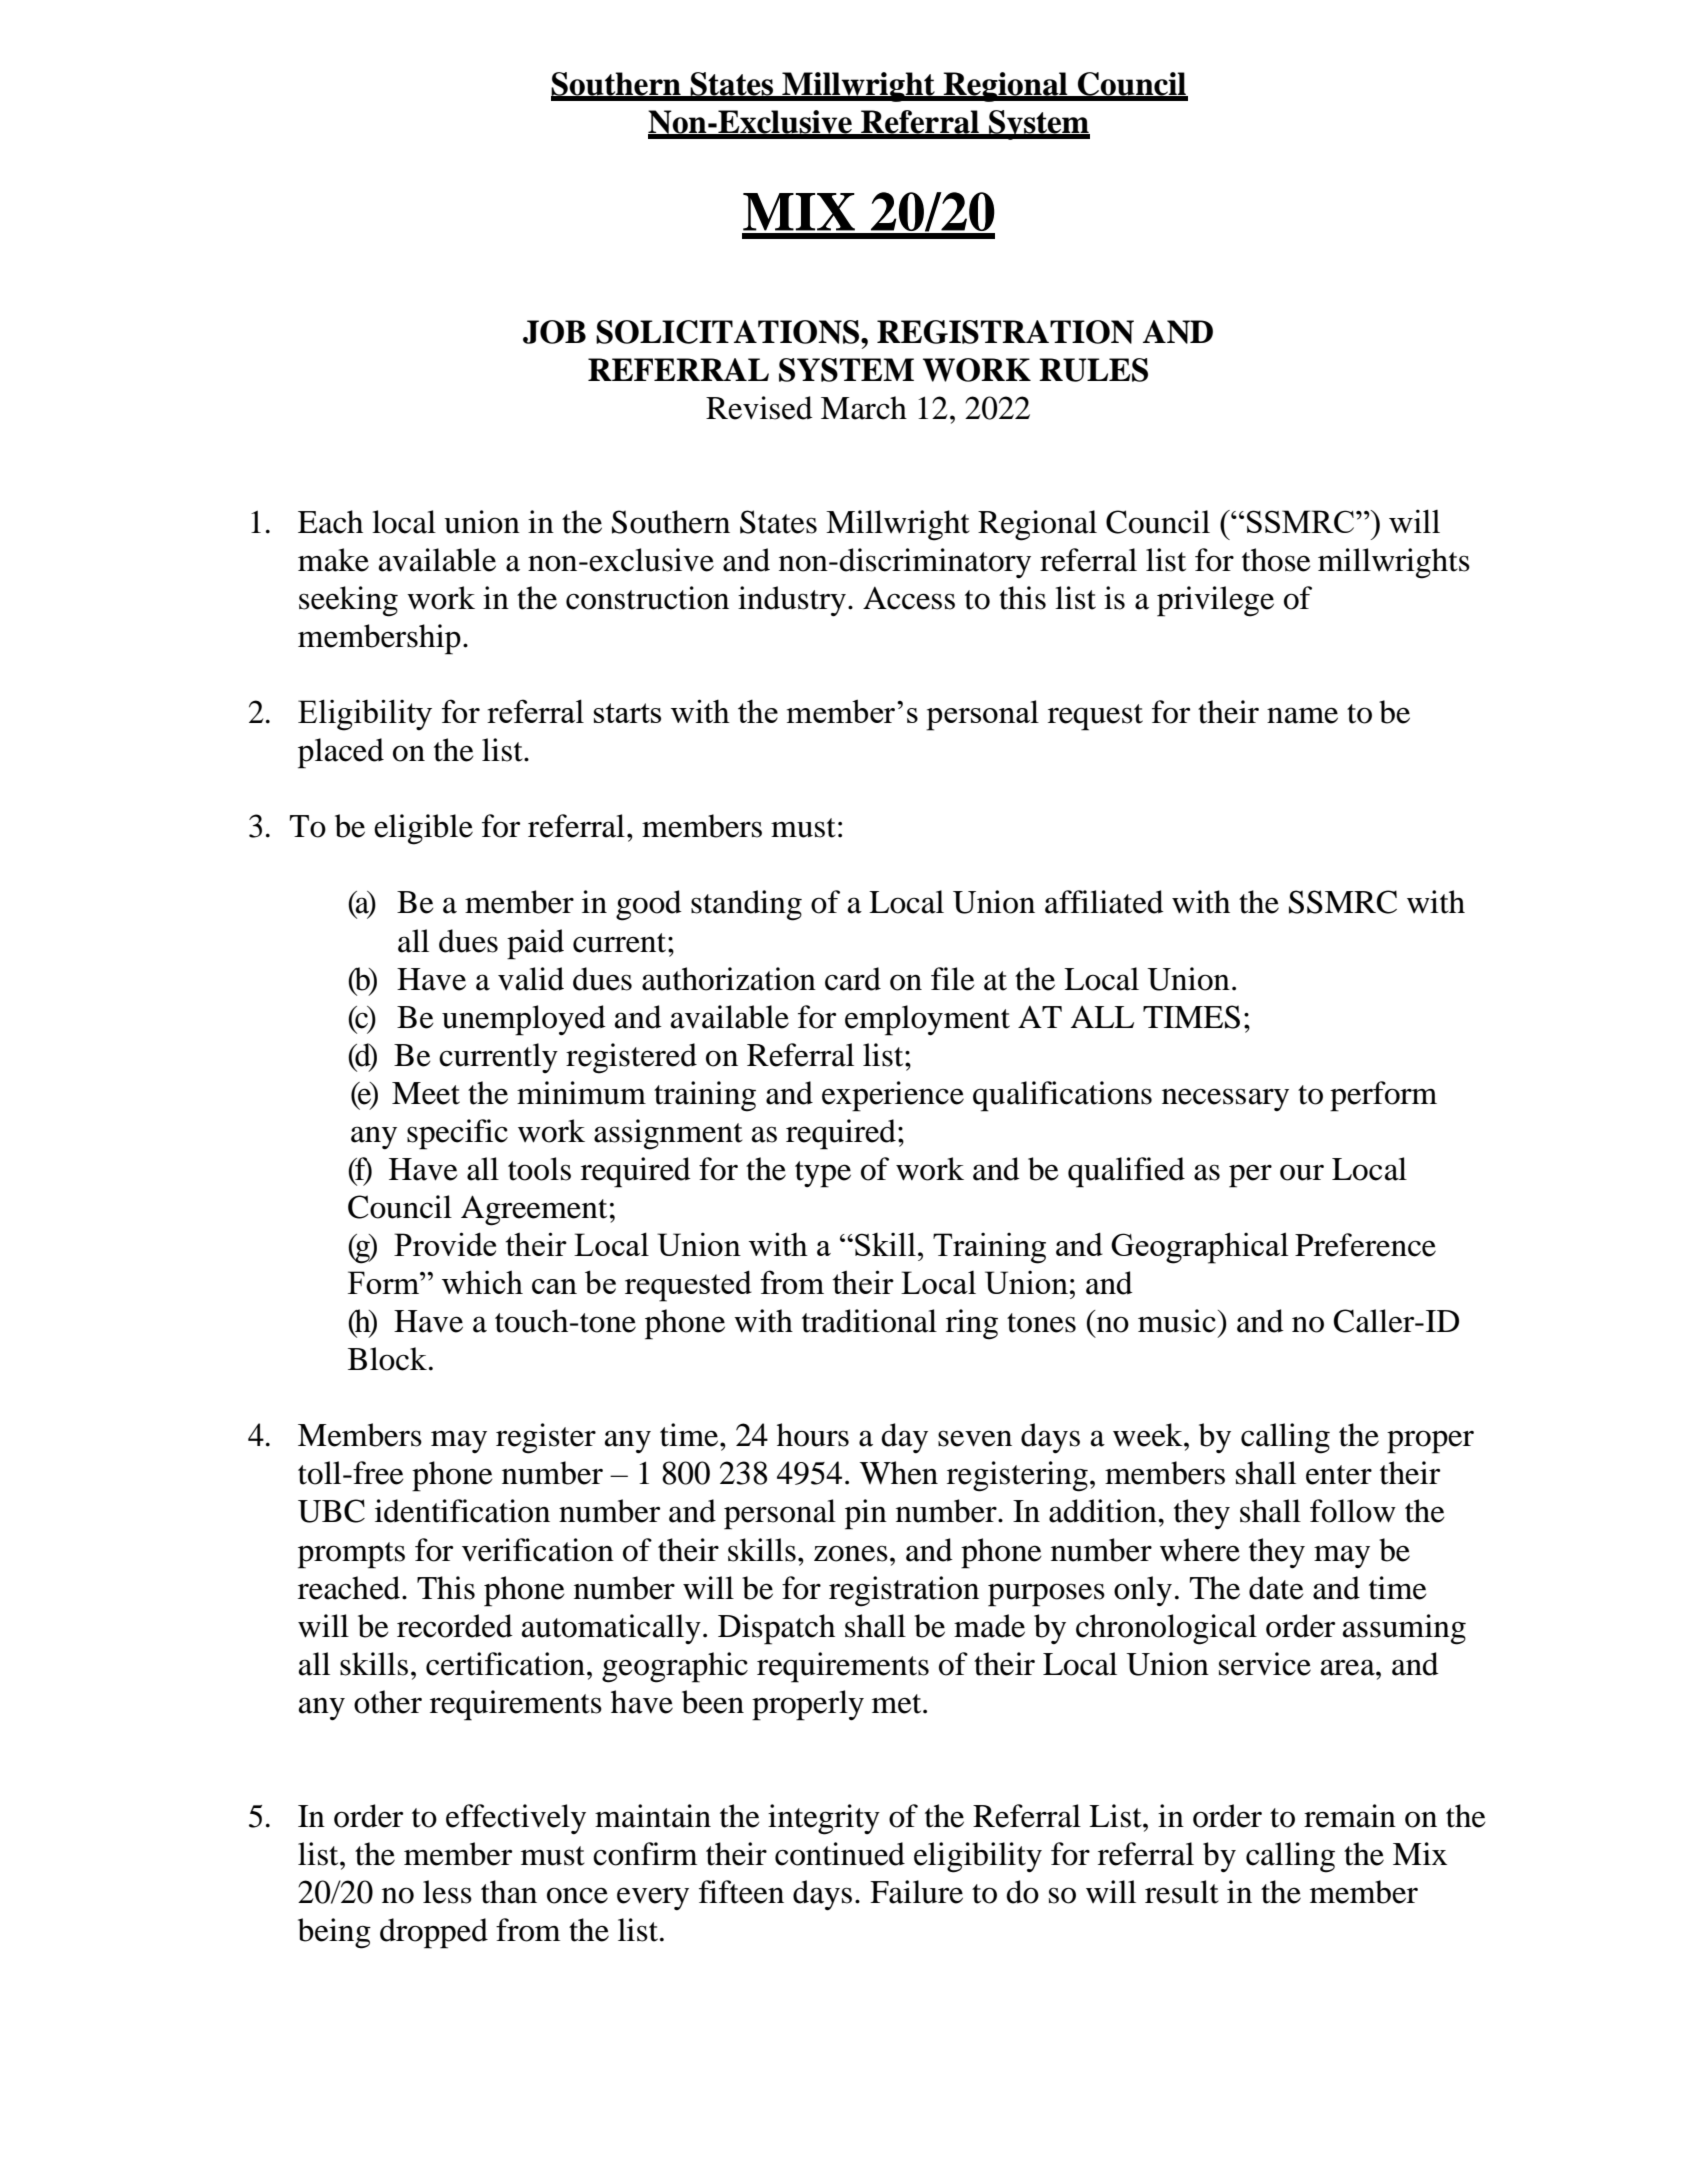 The height and width of the screenshot is (2184, 1688). I want to click on JOB, so click(554, 332).
